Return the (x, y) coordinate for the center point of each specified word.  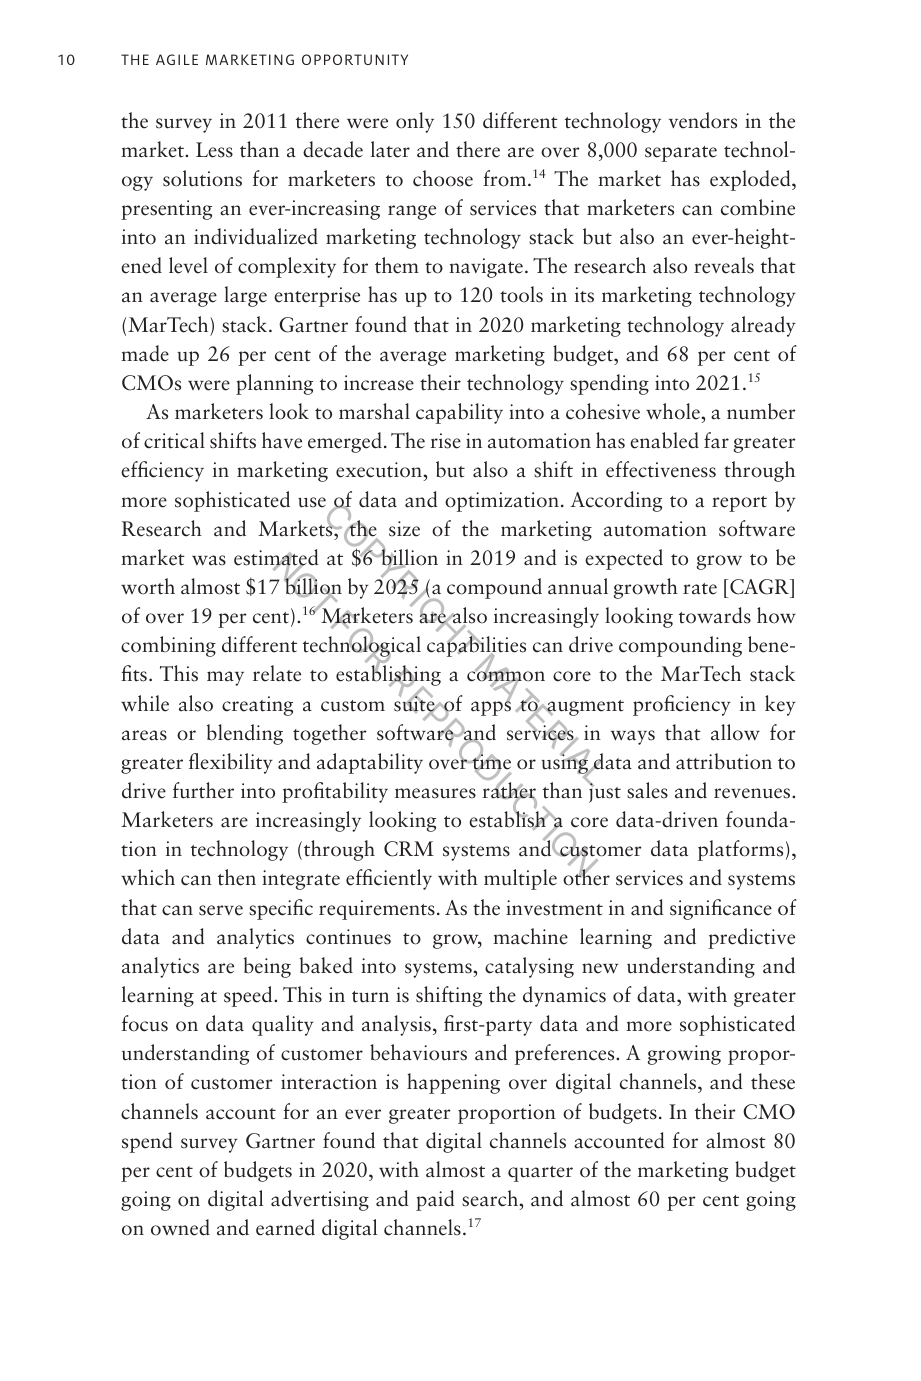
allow (735, 732)
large (245, 296)
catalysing (529, 967)
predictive (751, 938)
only (415, 122)
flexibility (231, 763)
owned (180, 1227)
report (739, 504)
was (209, 560)
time (490, 762)
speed (249, 996)
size (404, 529)
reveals (724, 265)
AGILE (177, 59)
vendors (703, 120)
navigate (486, 268)
